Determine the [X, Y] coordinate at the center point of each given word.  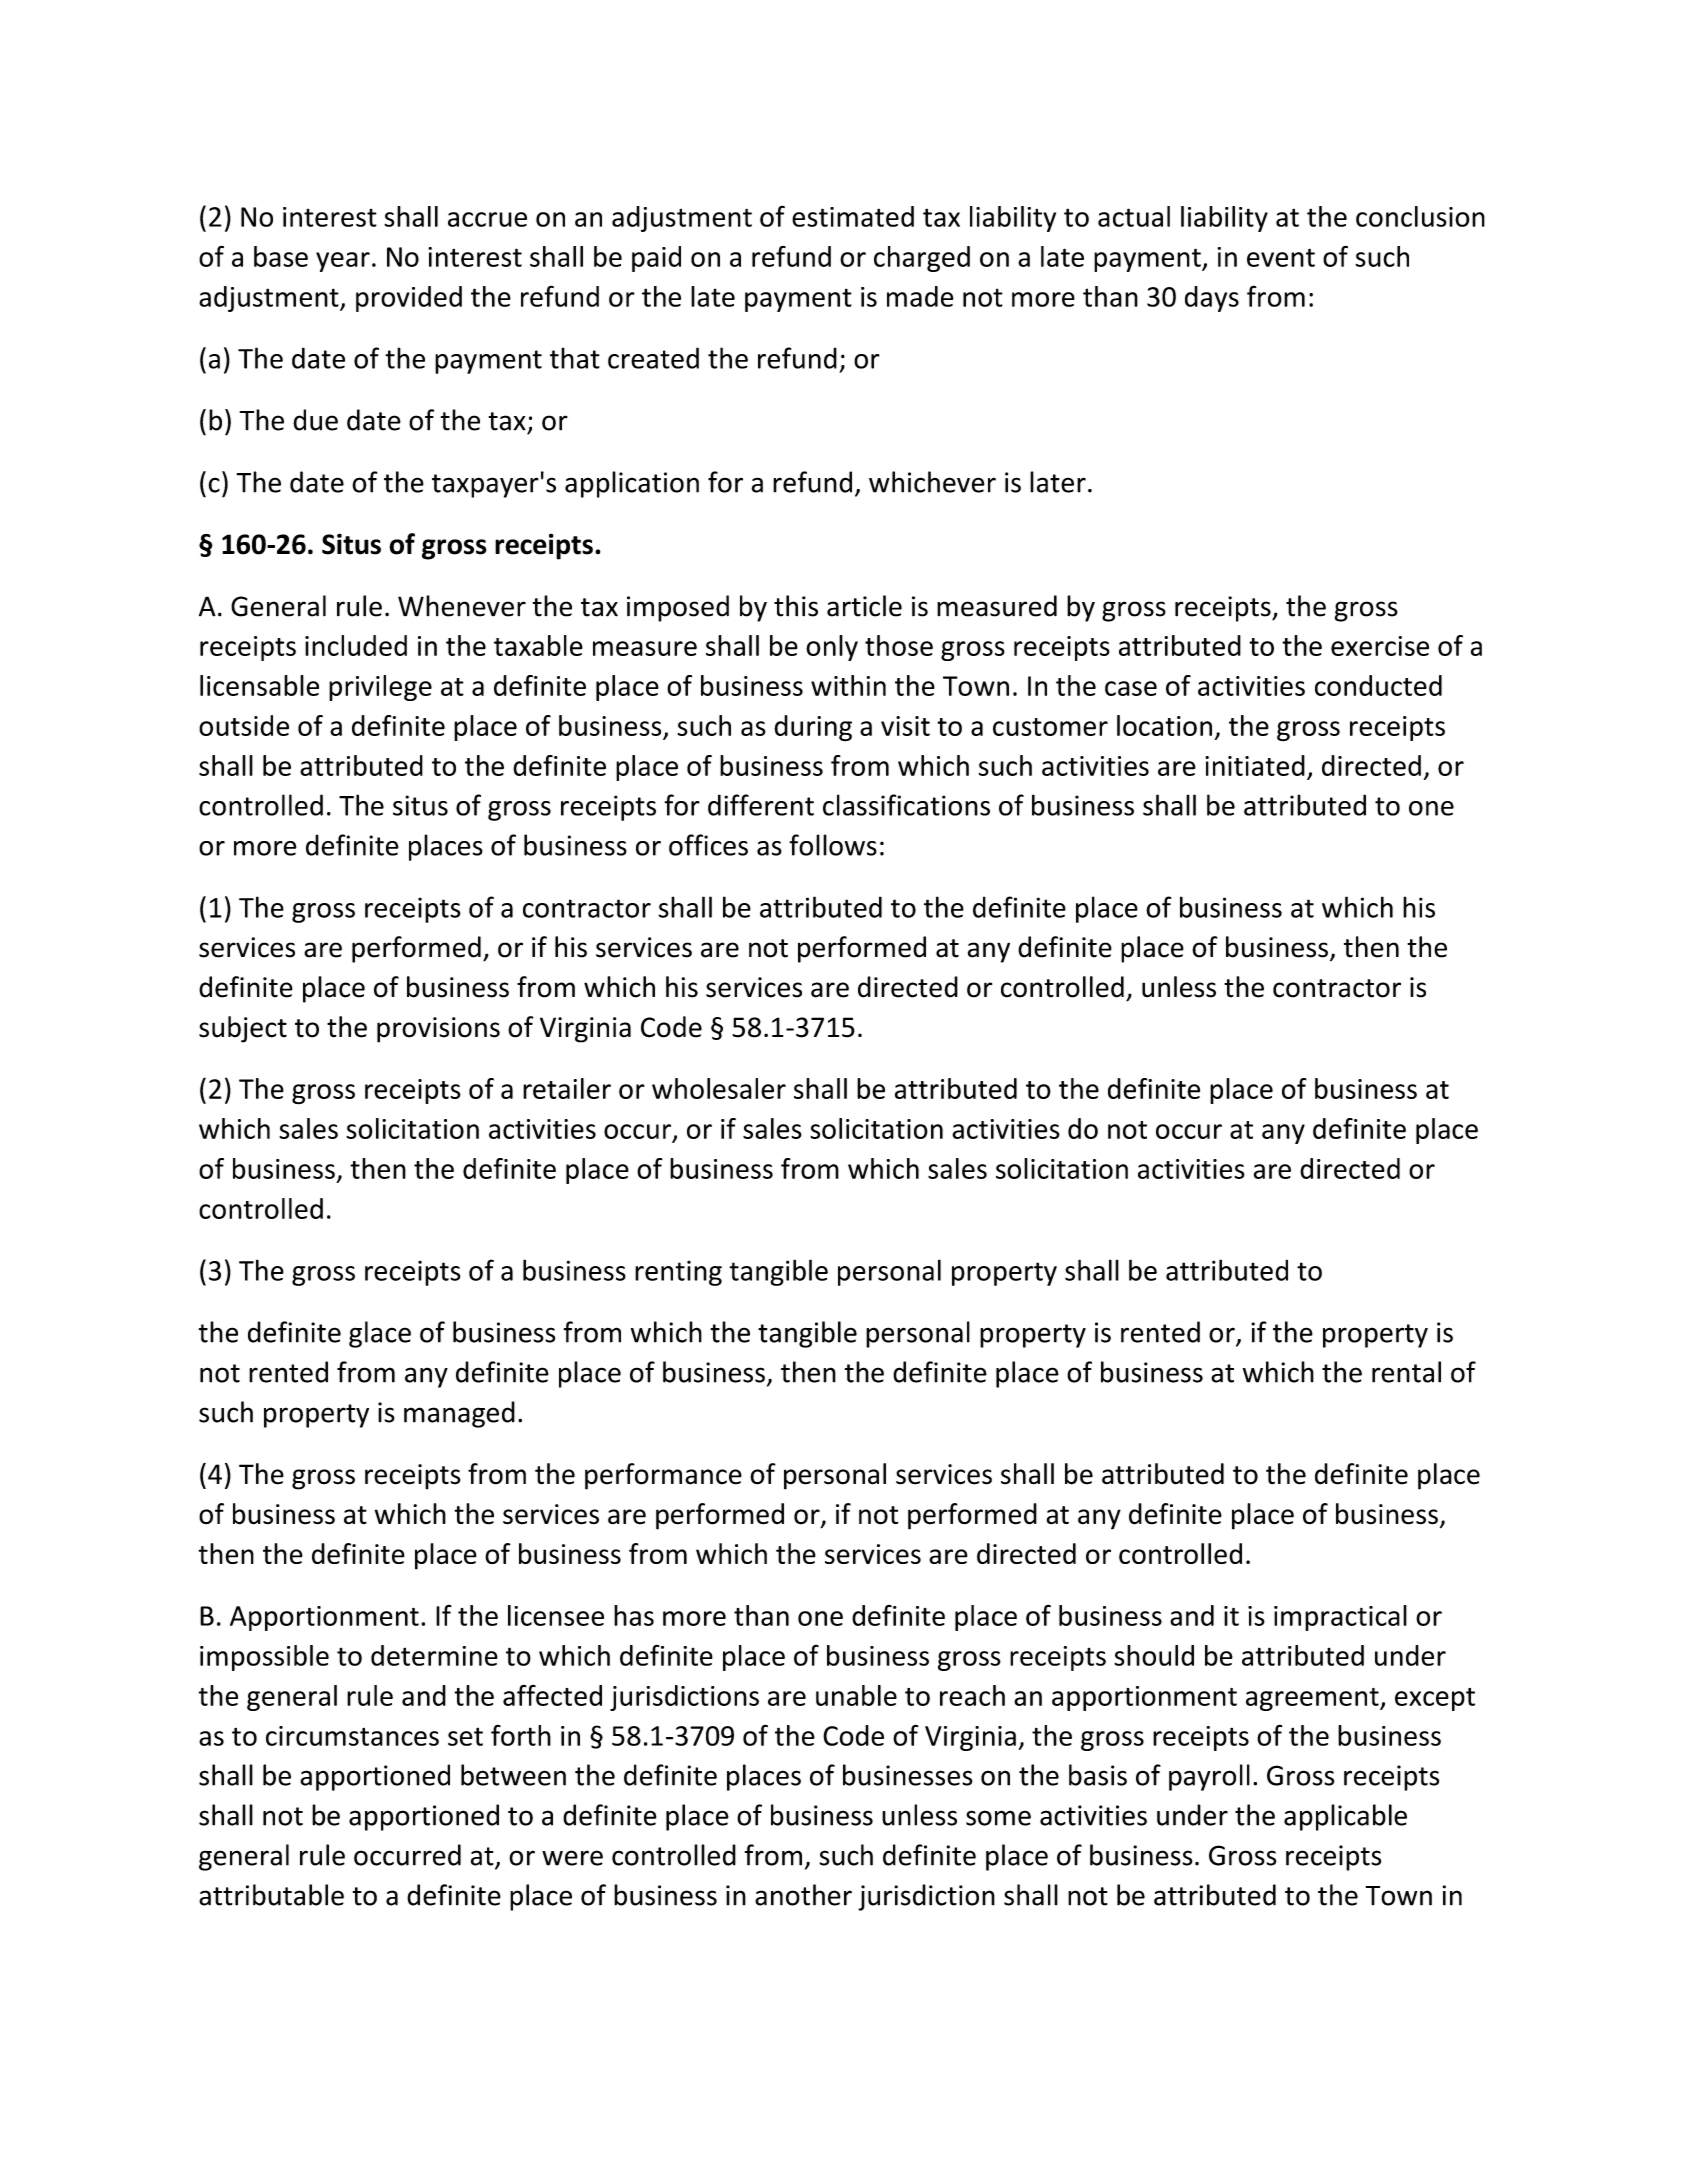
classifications [906, 805]
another [803, 1895]
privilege [380, 688]
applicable [1345, 1817]
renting [678, 1273]
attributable [271, 1895]
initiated [1255, 765]
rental [1406, 1372]
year [343, 262]
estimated [853, 216]
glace [380, 1334]
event [1281, 257]
